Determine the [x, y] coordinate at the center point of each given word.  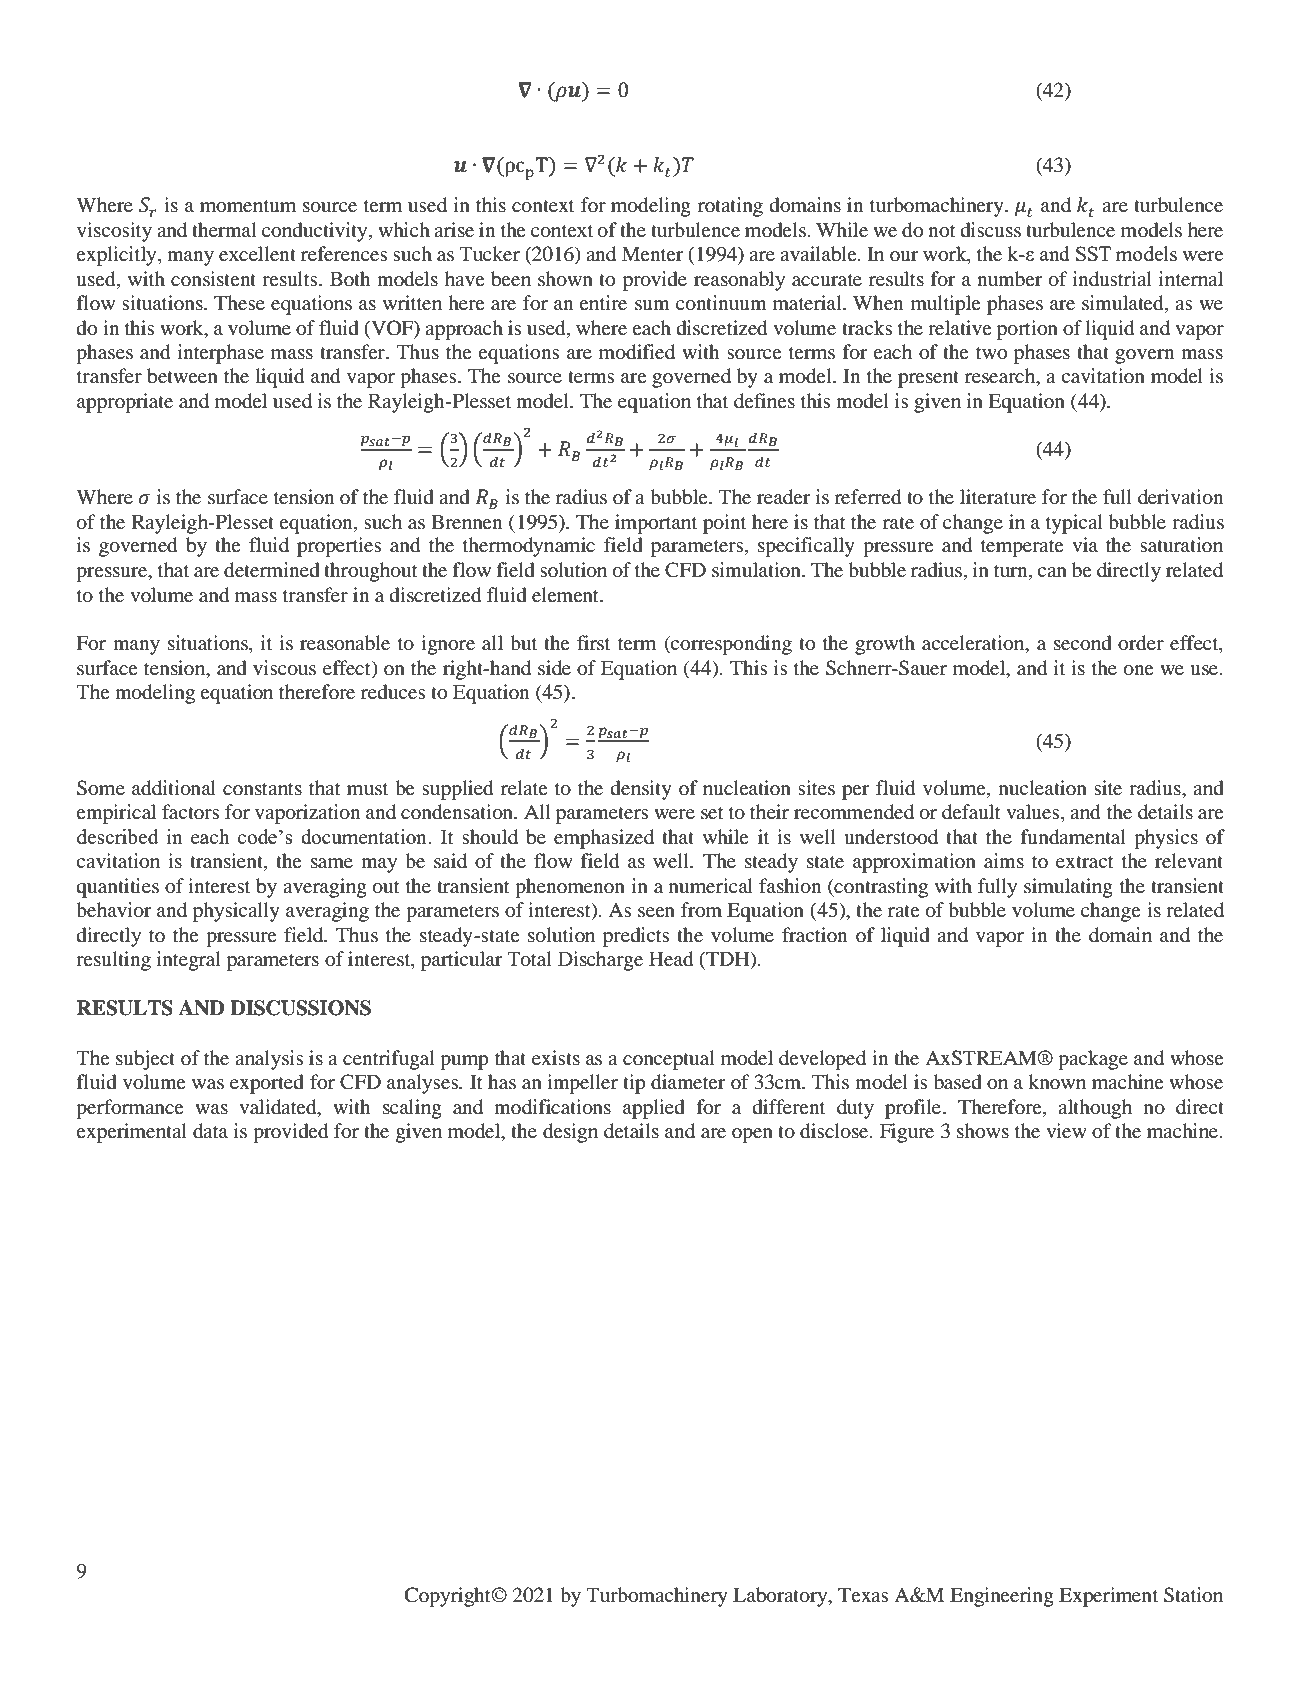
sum [652, 305]
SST [1093, 253]
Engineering [1002, 1597]
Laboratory [781, 1597]
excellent [257, 253]
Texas [863, 1594]
